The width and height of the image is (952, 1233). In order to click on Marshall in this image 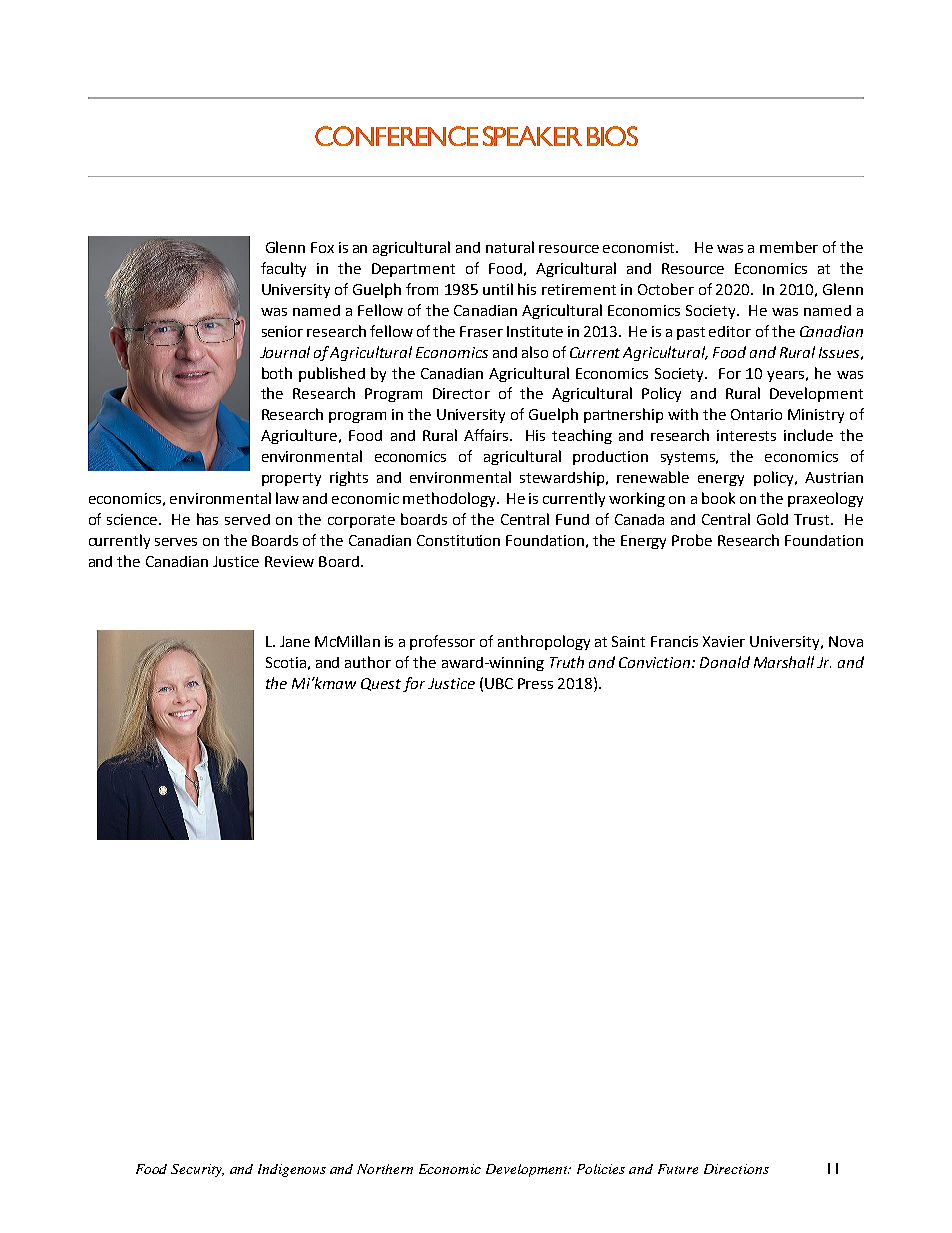, I will do `click(784, 662)`.
